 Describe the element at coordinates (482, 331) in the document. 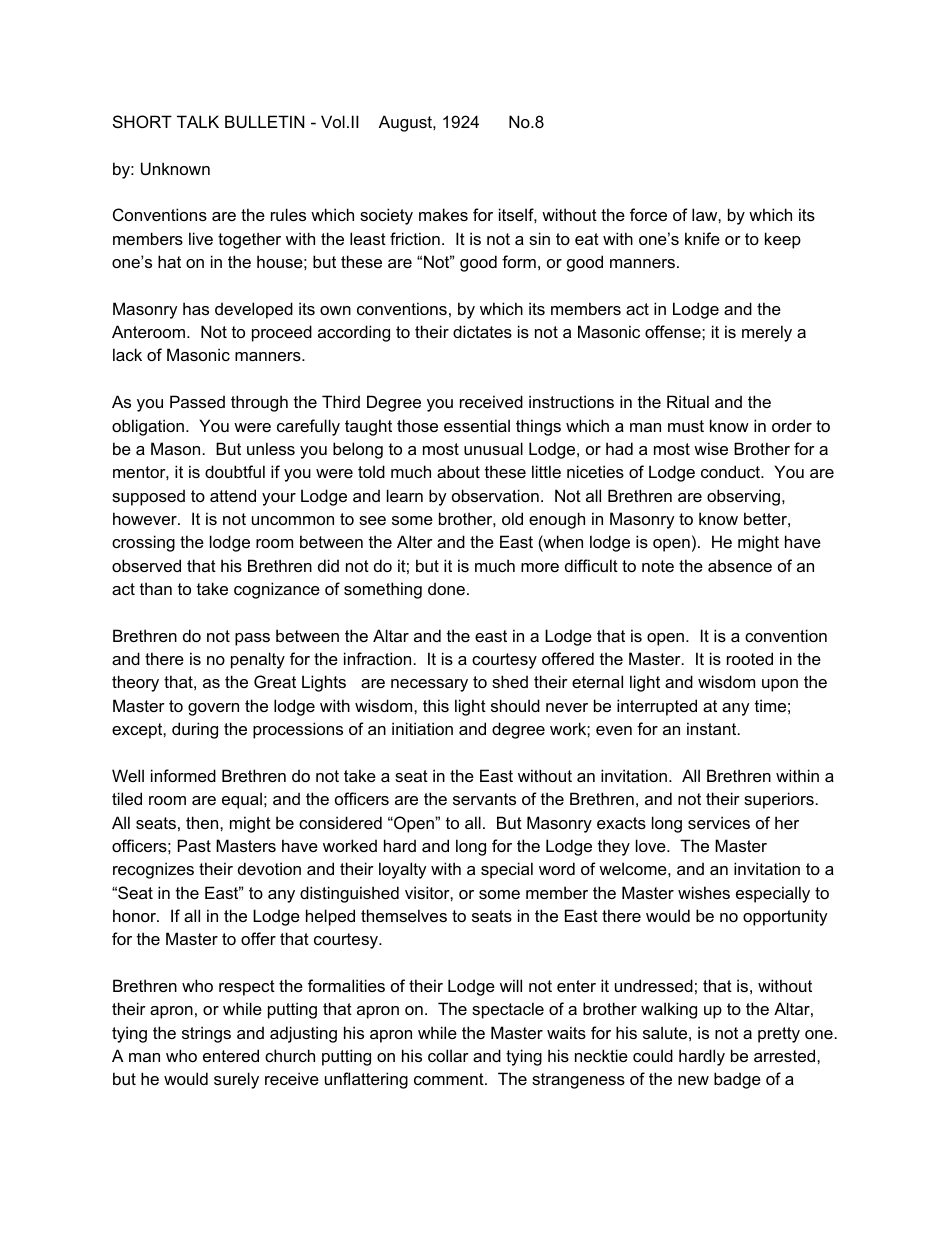

I see `dictates` at that location.
